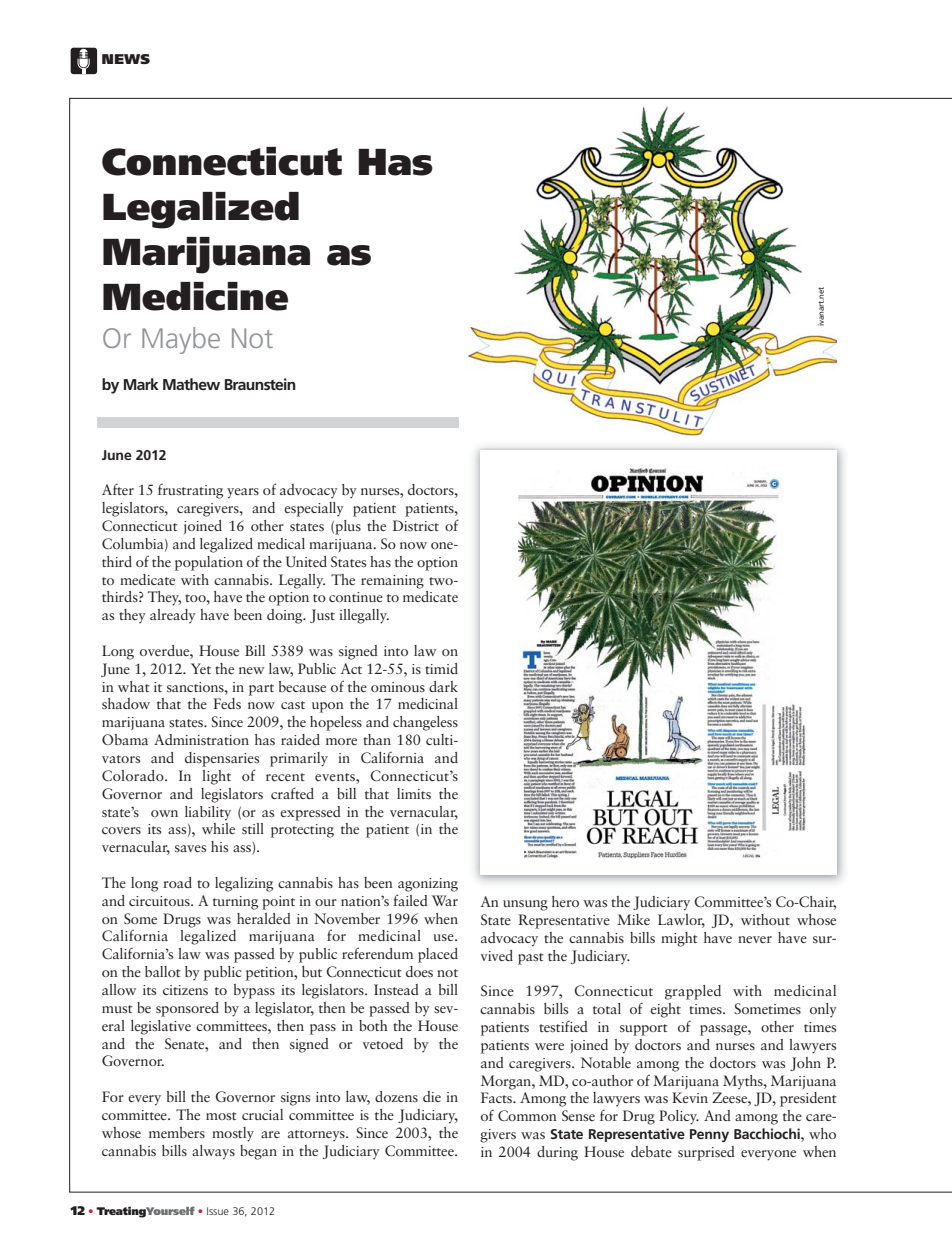 The width and height of the image is (952, 1251). I want to click on liability, so click(208, 813).
